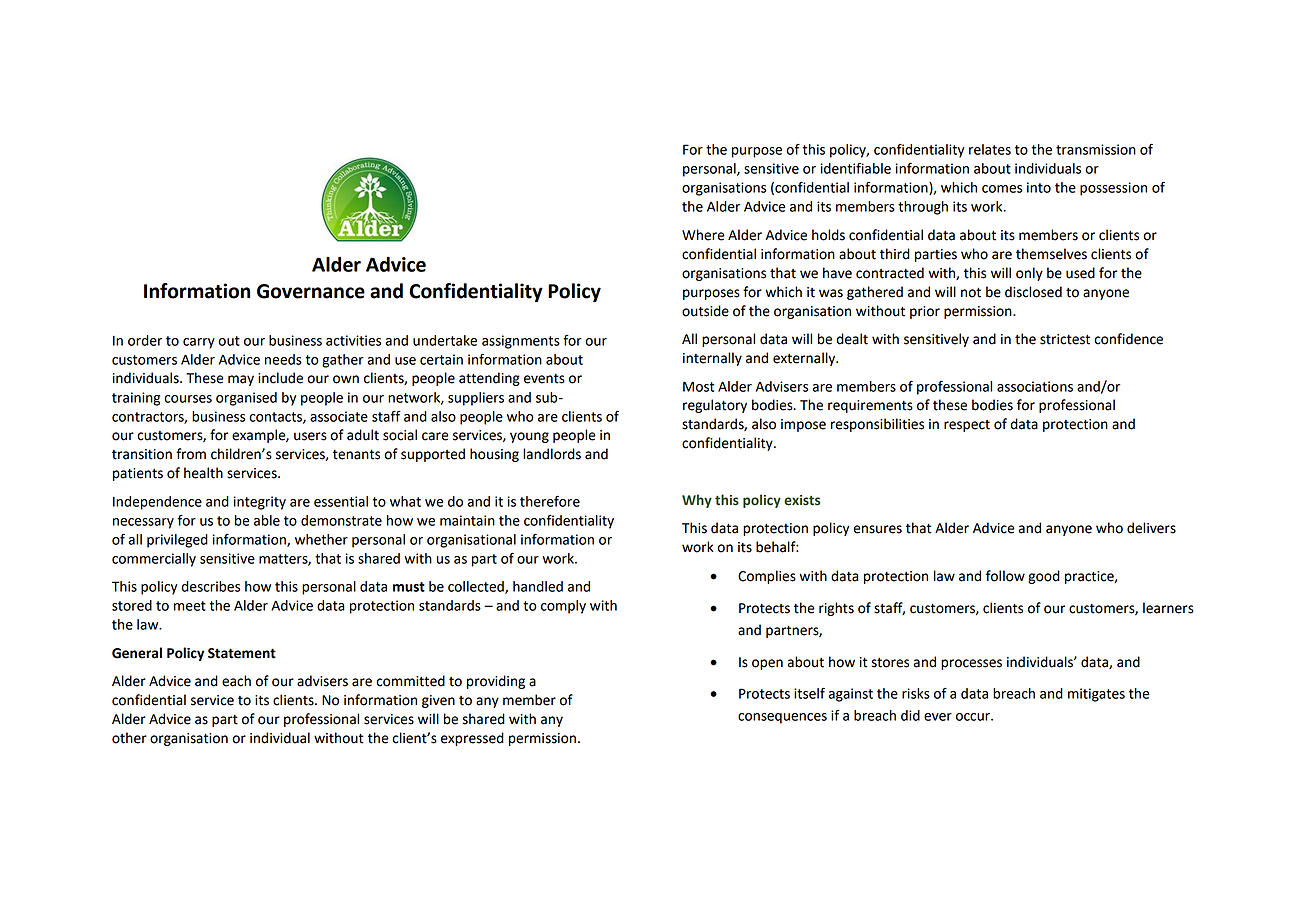 Image resolution: width=1309 pixels, height=924 pixels. I want to click on handled, so click(538, 586).
